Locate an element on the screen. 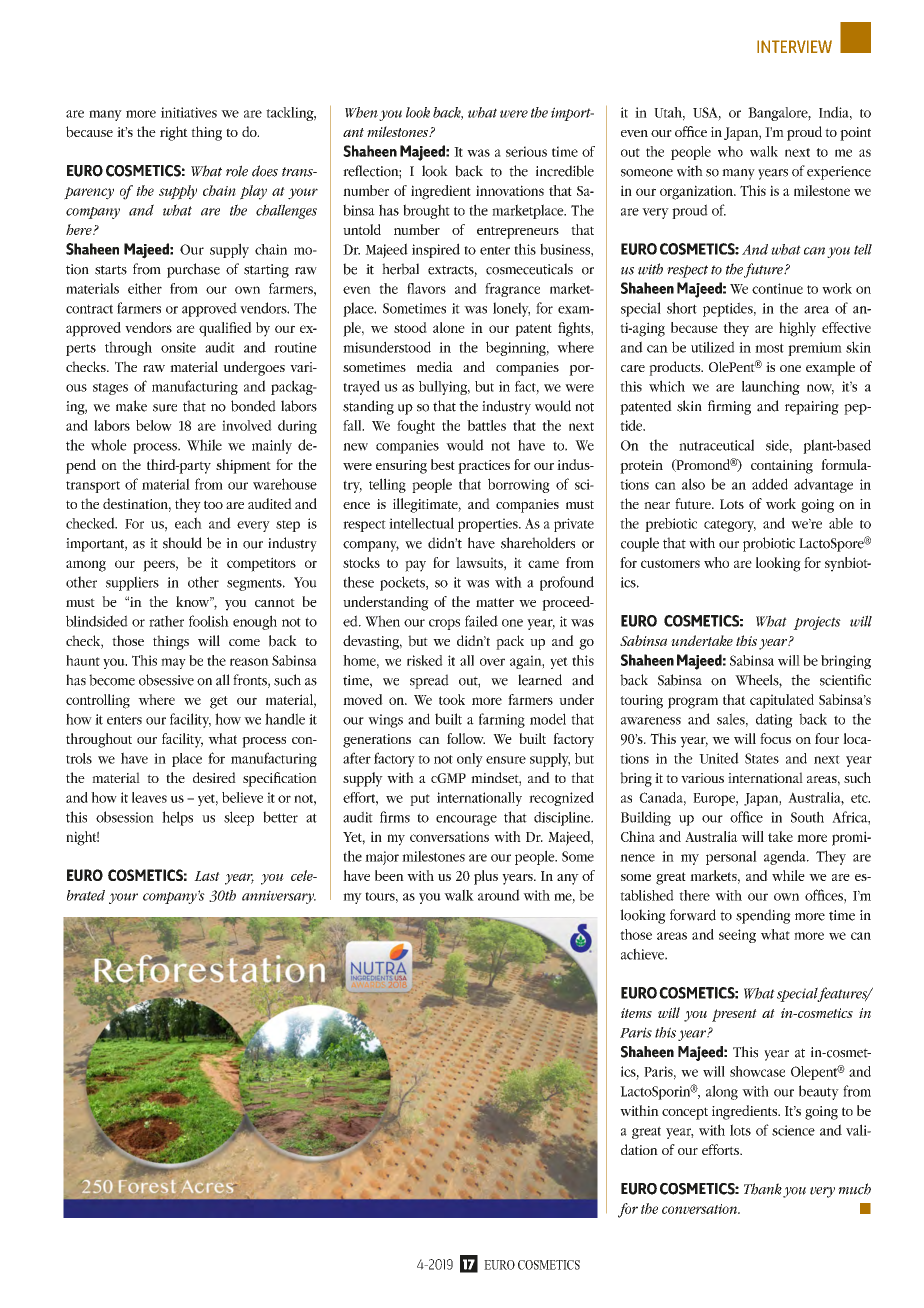 Image resolution: width=924 pixels, height=1308 pixels. containing is located at coordinates (782, 467).
